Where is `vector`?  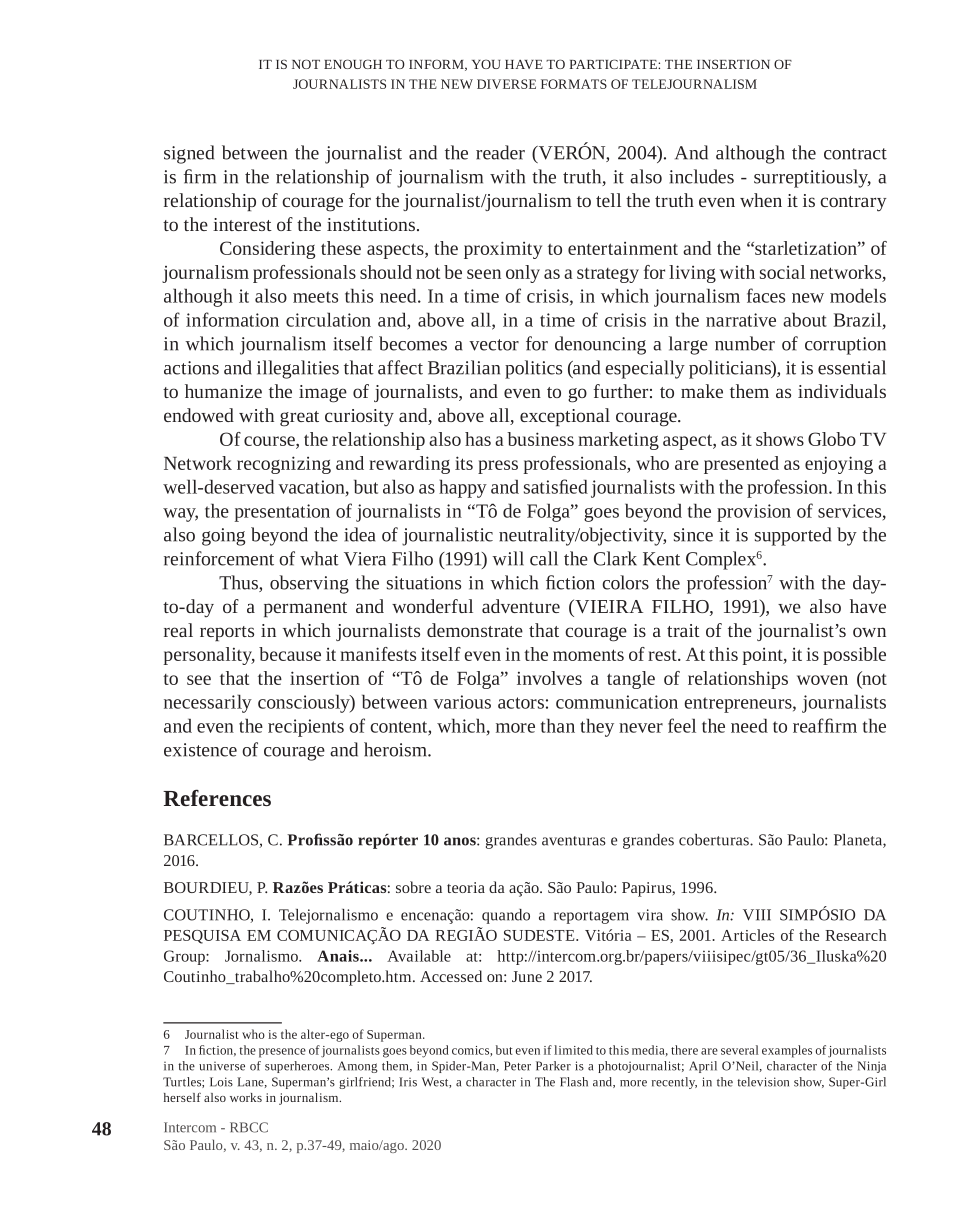
vector is located at coordinates (494, 345).
